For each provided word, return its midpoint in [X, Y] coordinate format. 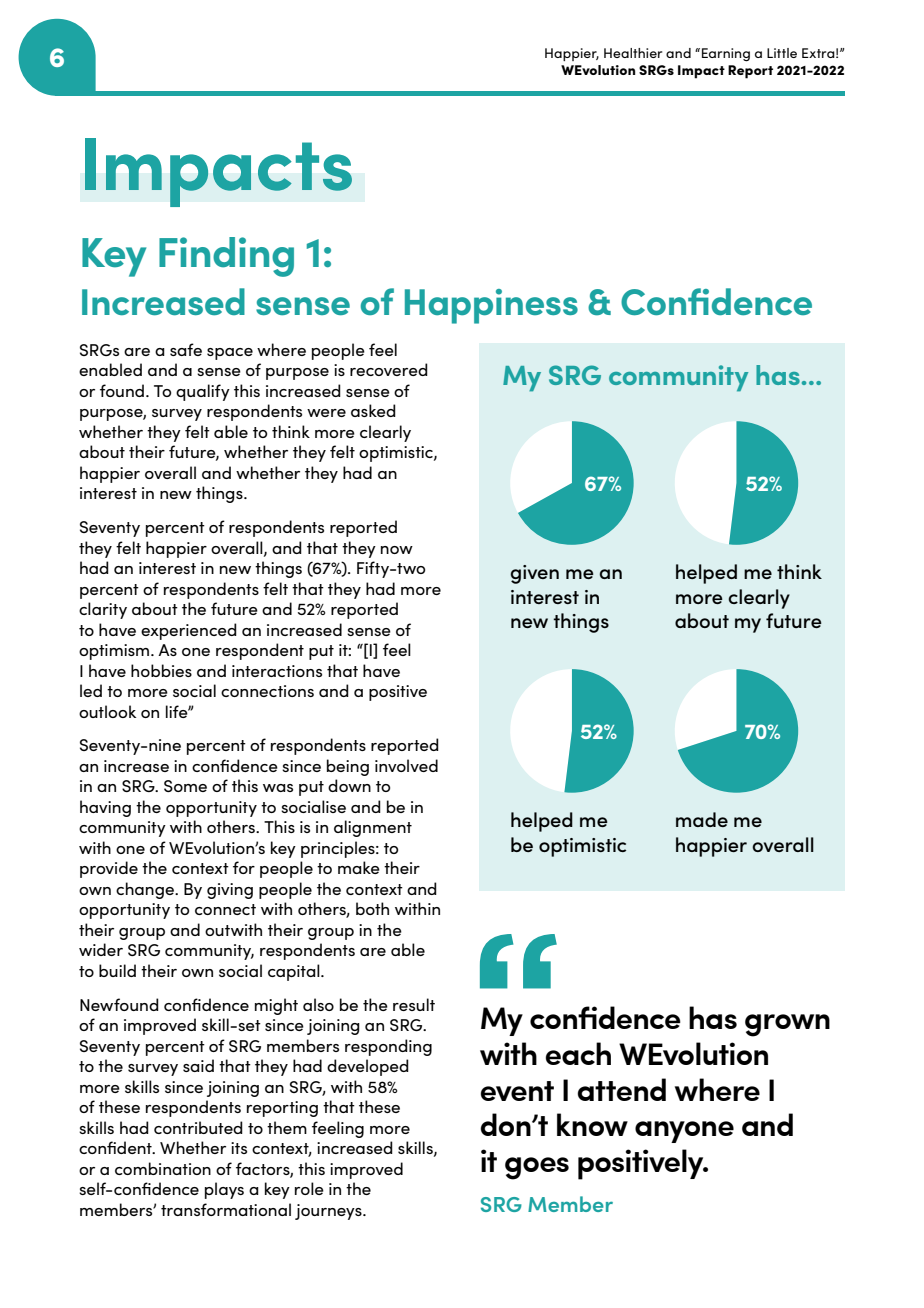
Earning [726, 55]
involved [406, 765]
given [534, 574]
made [702, 819]
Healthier [633, 53]
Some [185, 786]
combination [163, 1168]
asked [373, 410]
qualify [203, 392]
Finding [226, 257]
